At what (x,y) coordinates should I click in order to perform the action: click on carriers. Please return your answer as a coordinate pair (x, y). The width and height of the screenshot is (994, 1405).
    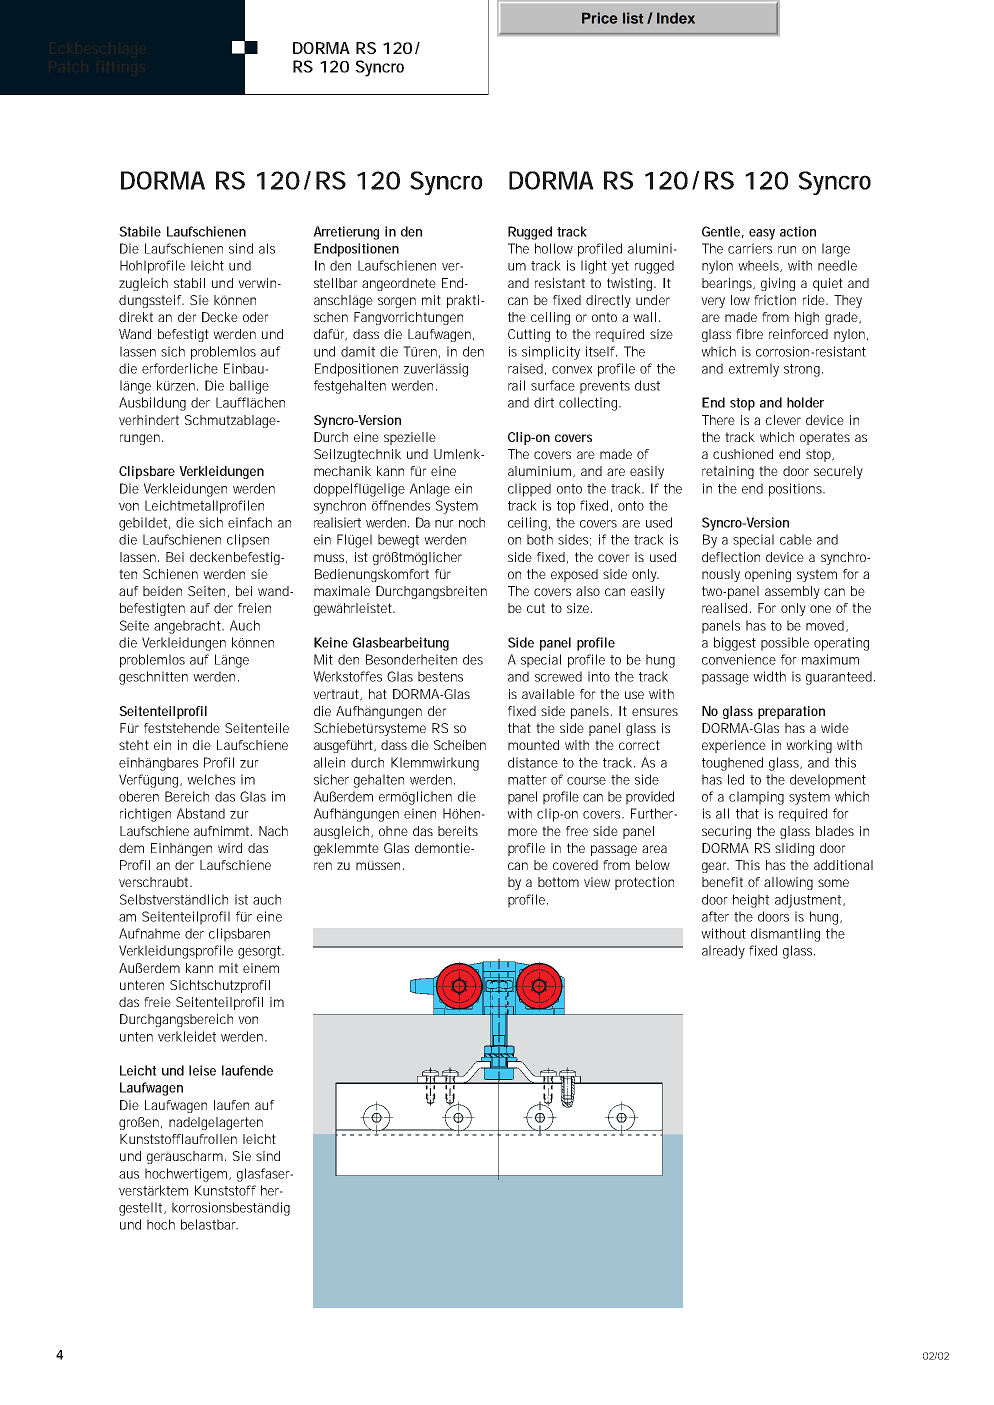
    Looking at the image, I should click on (750, 248).
